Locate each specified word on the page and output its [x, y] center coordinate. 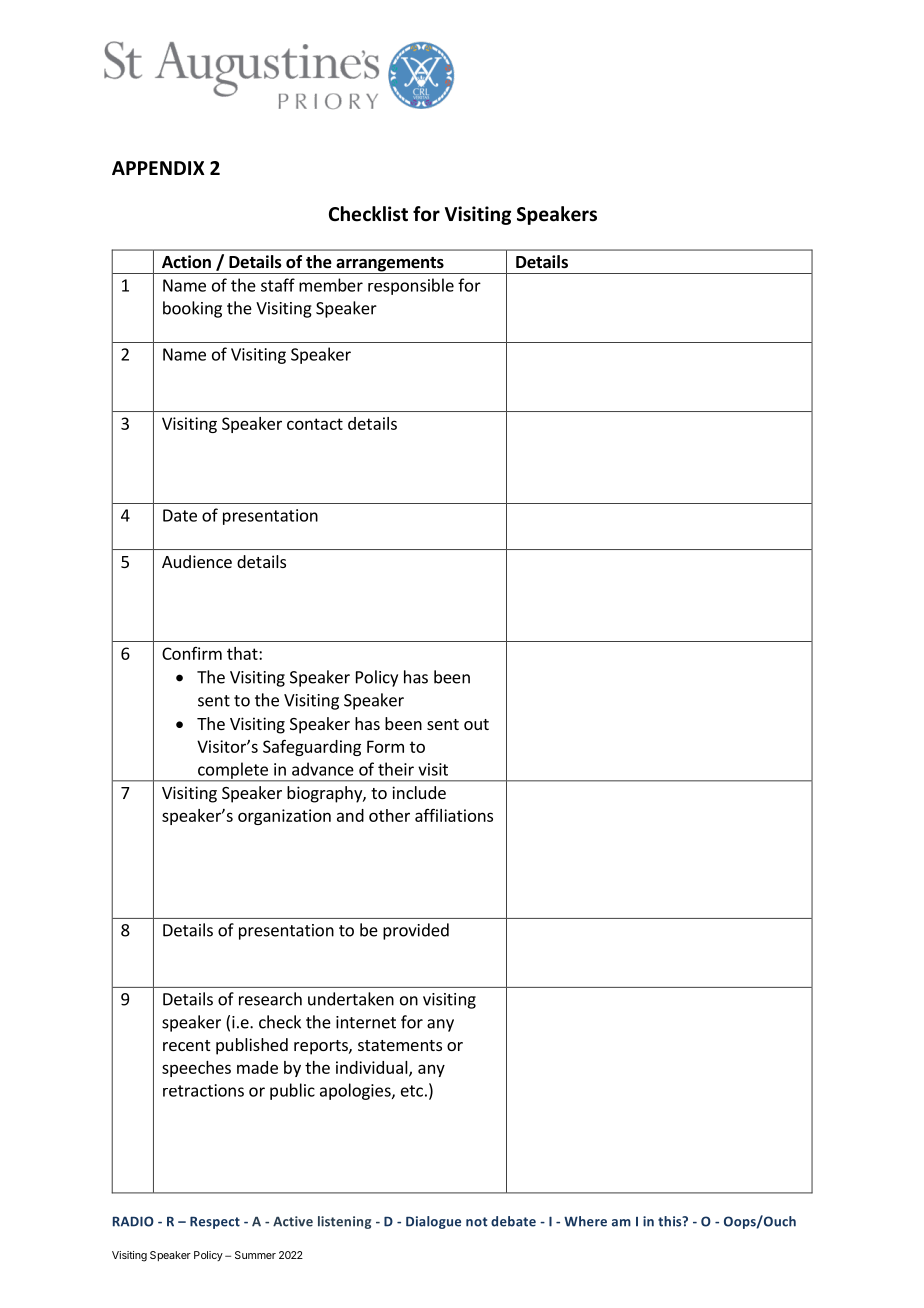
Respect [215, 1223]
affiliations [454, 815]
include [419, 792]
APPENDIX [158, 168]
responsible [411, 286]
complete [233, 771]
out [476, 724]
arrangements [390, 265]
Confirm [192, 653]
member [331, 285]
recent [186, 1045]
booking [192, 309]
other [389, 815]
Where [585, 1221]
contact [315, 424]
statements [400, 1045]
